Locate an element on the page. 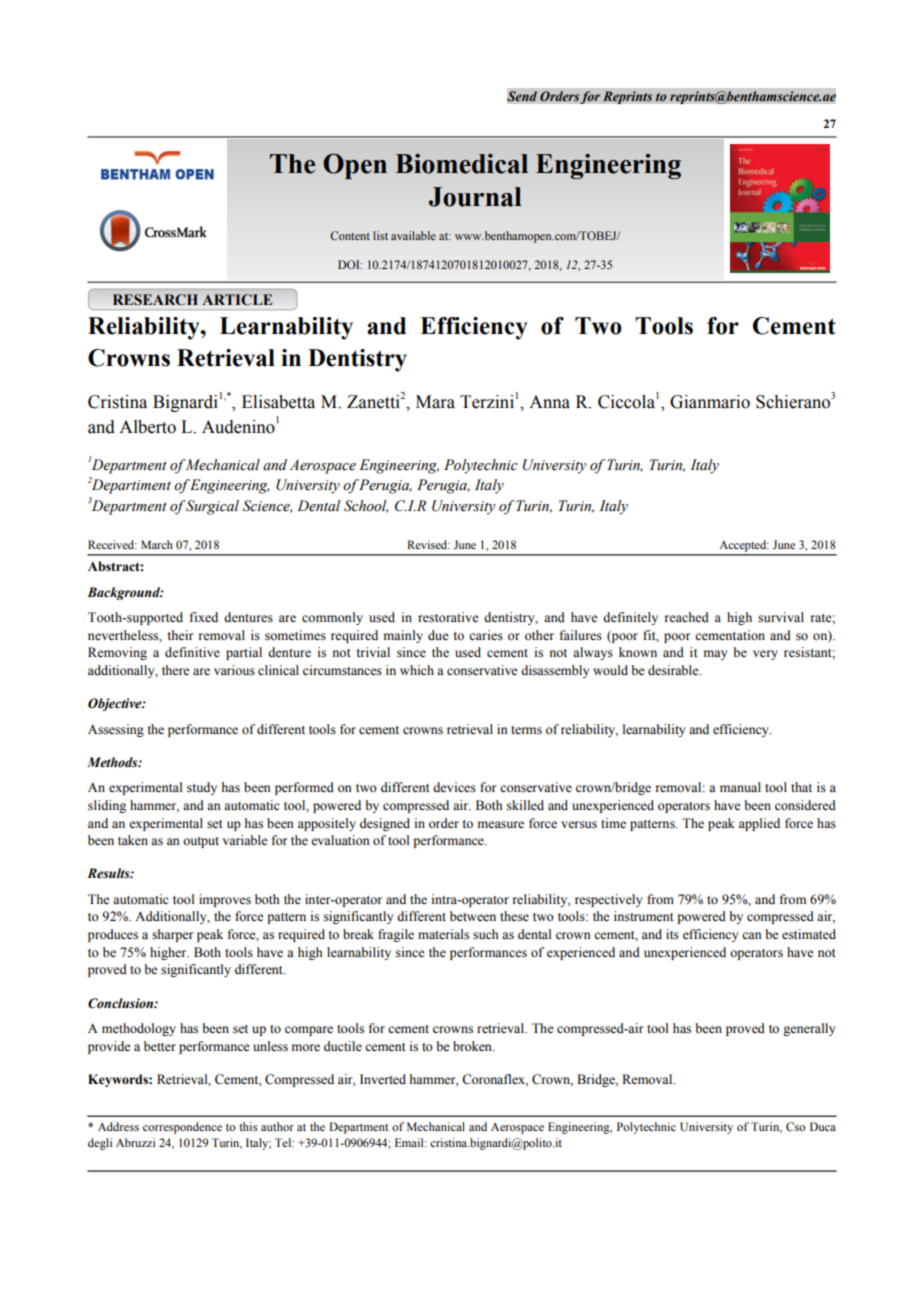 Image resolution: width=924 pixels, height=1308 pixels. manual is located at coordinates (740, 787).
